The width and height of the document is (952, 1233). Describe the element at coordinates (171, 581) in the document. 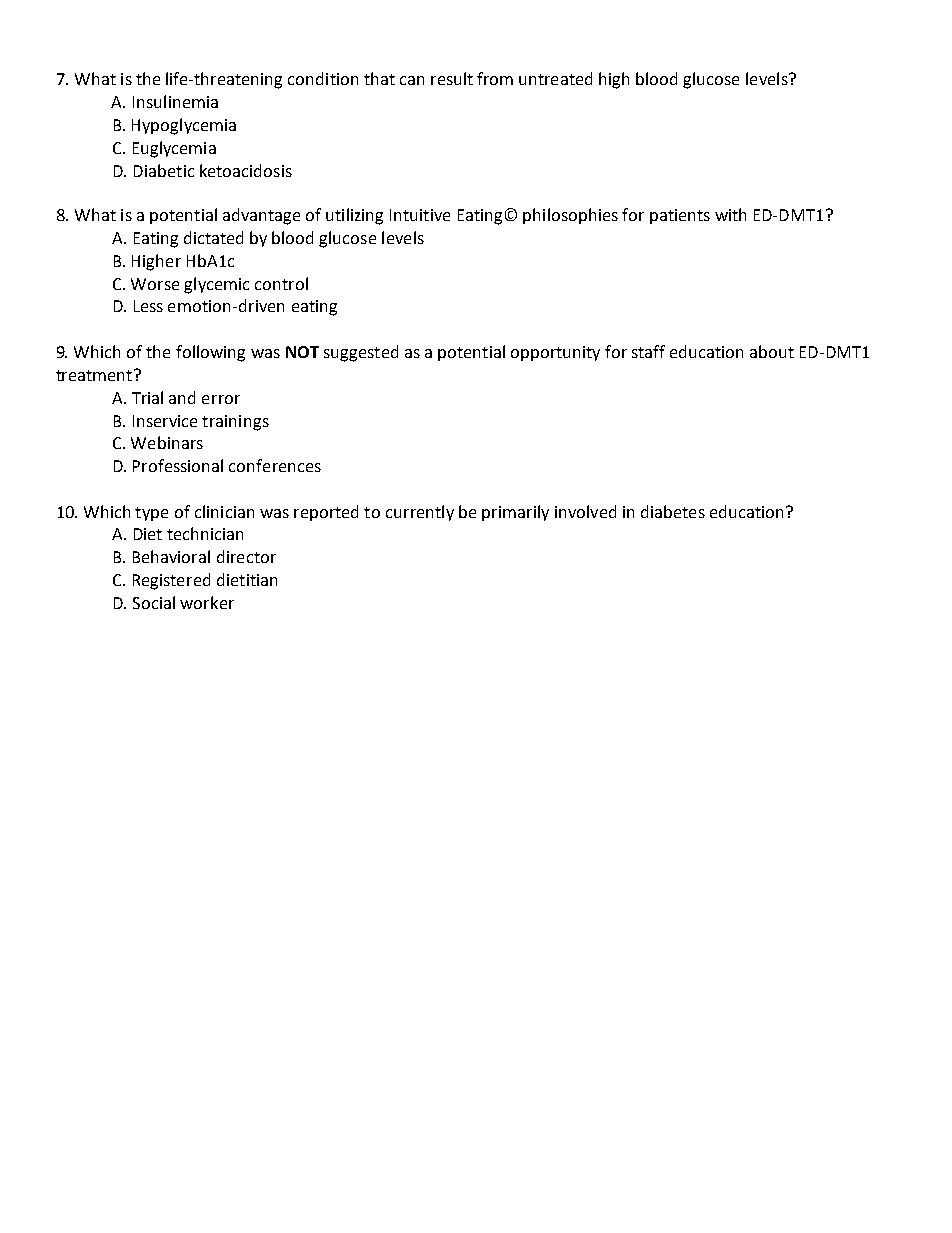

I see `Registered` at that location.
